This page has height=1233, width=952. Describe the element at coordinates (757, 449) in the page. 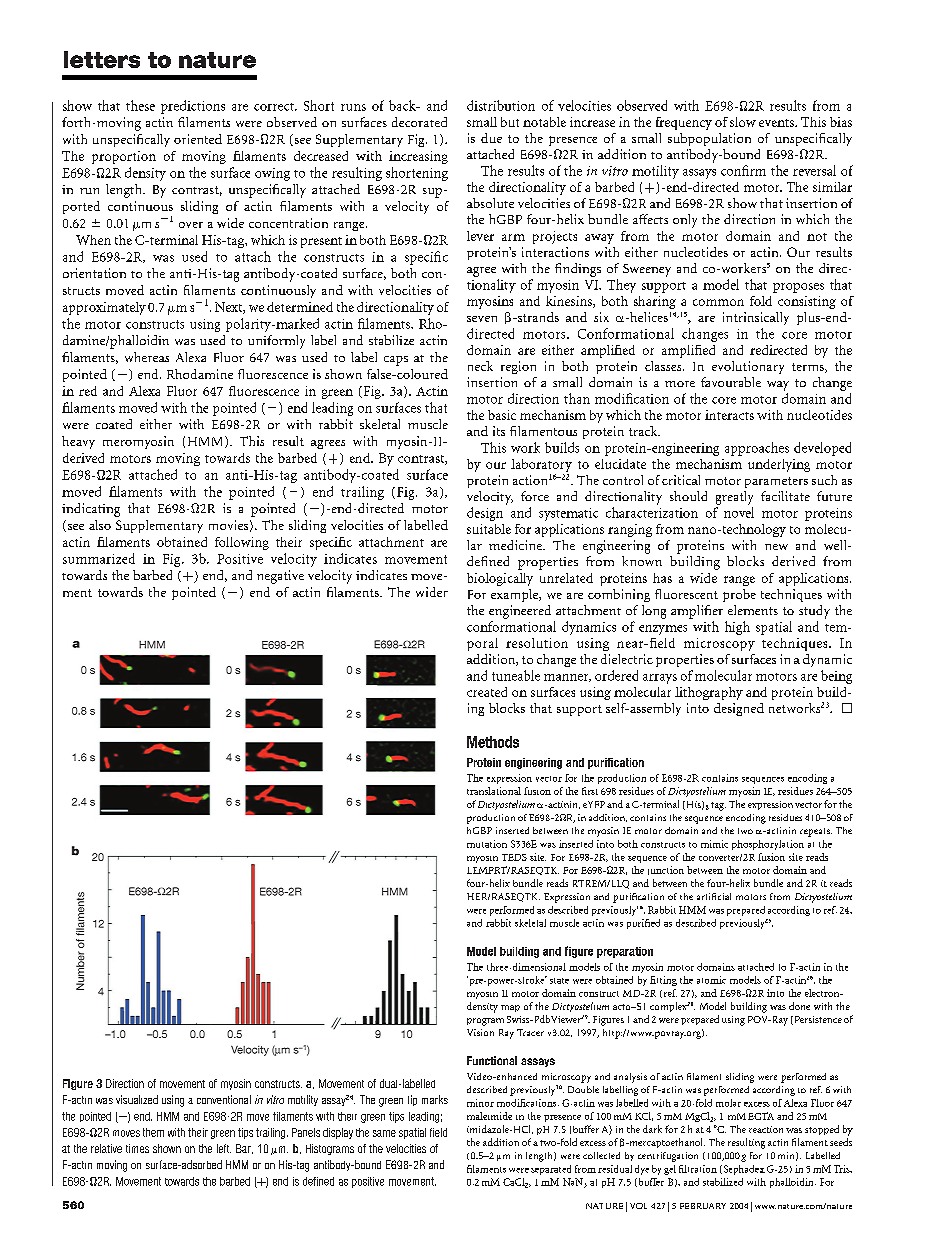

I see `approaches` at that location.
